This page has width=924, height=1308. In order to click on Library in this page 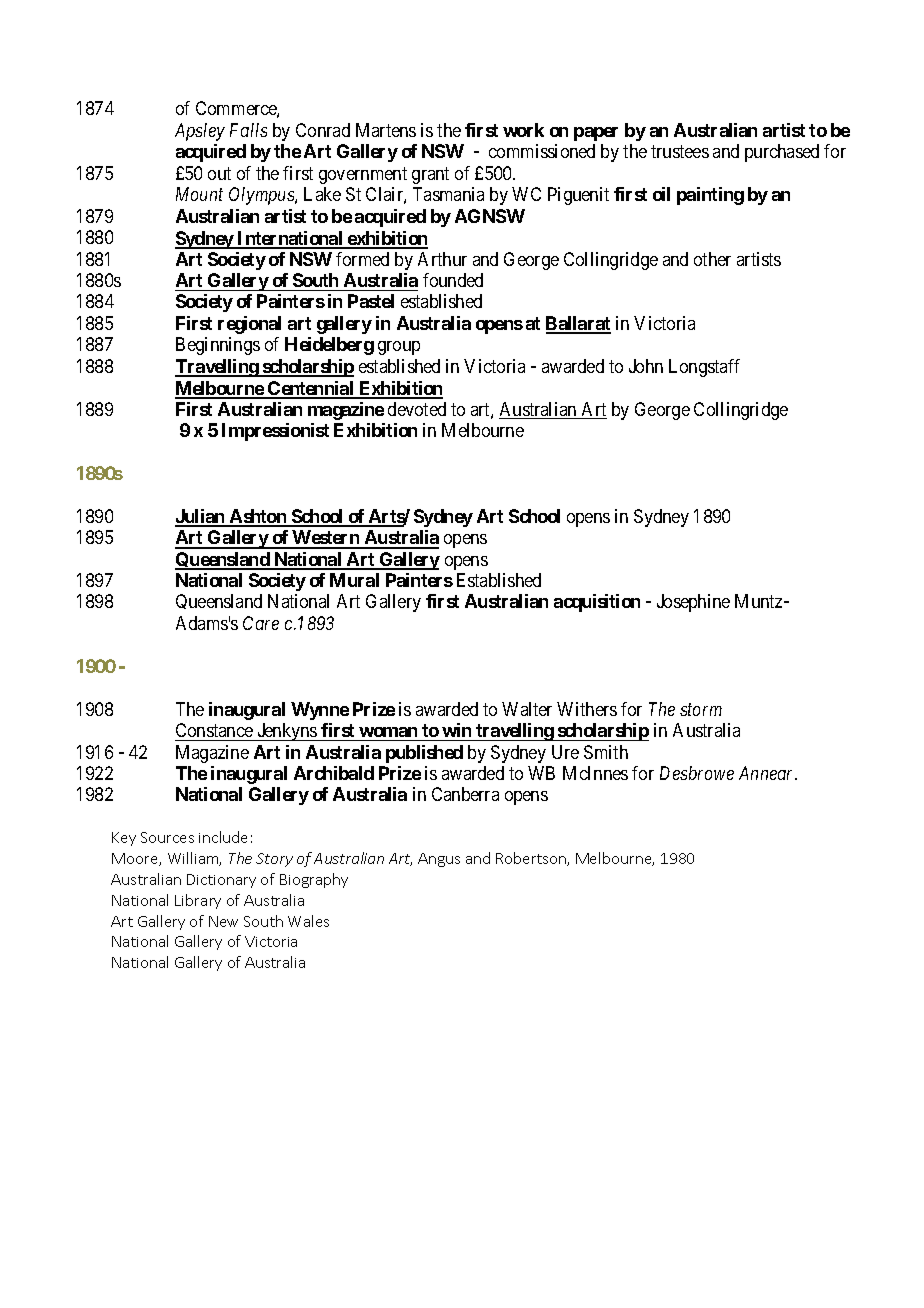, I will do `click(198, 901)`.
